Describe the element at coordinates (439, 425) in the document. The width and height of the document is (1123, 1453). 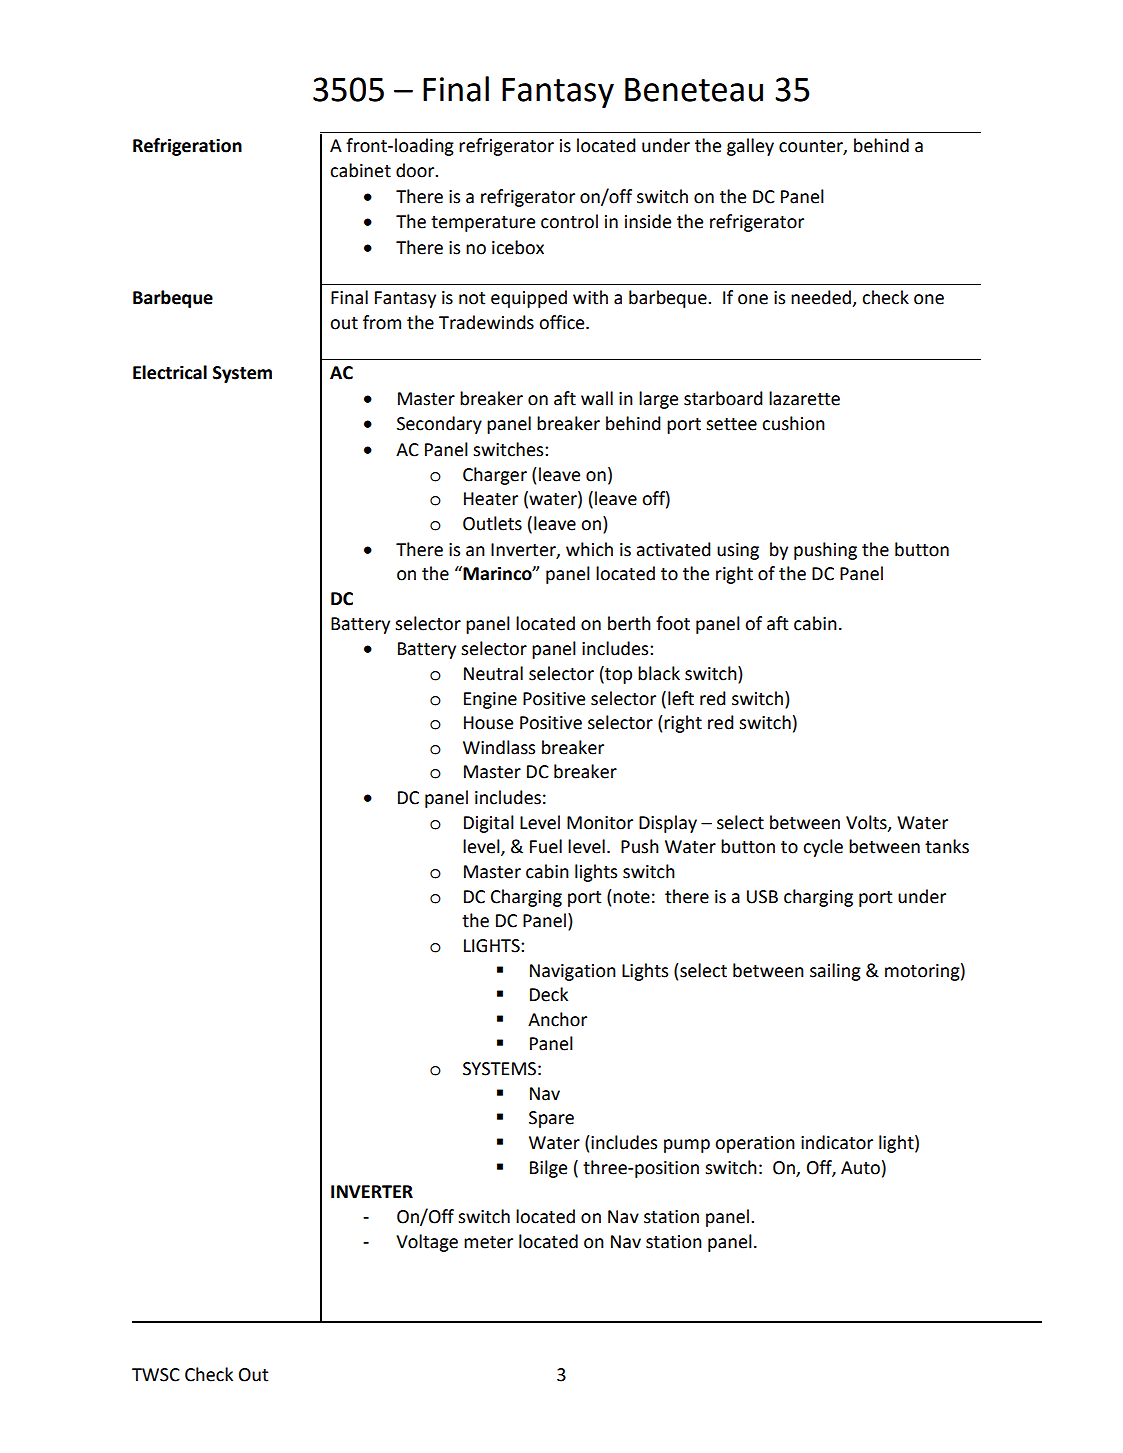
I see `Secondary` at that location.
